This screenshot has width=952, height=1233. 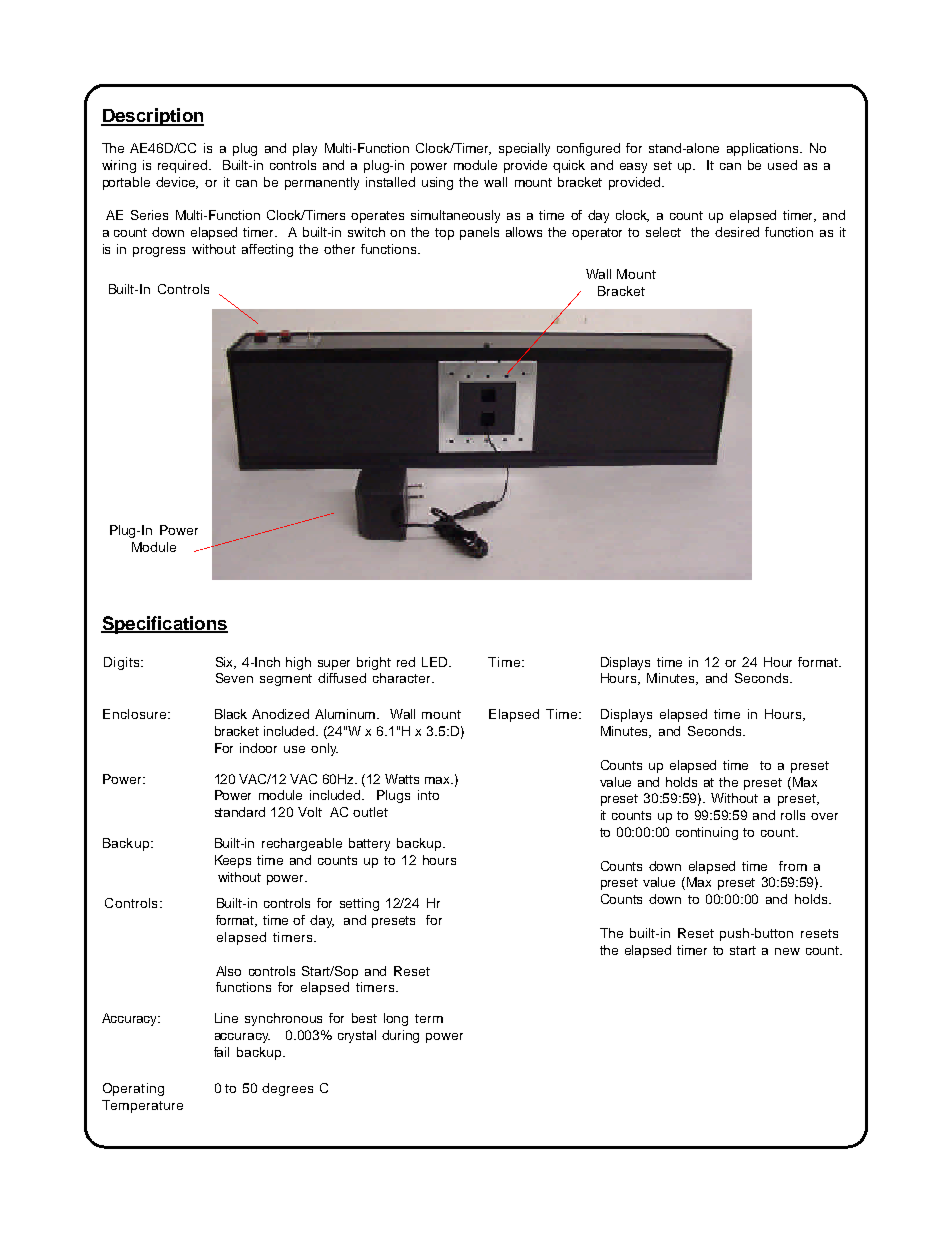 I want to click on required, so click(x=184, y=166).
